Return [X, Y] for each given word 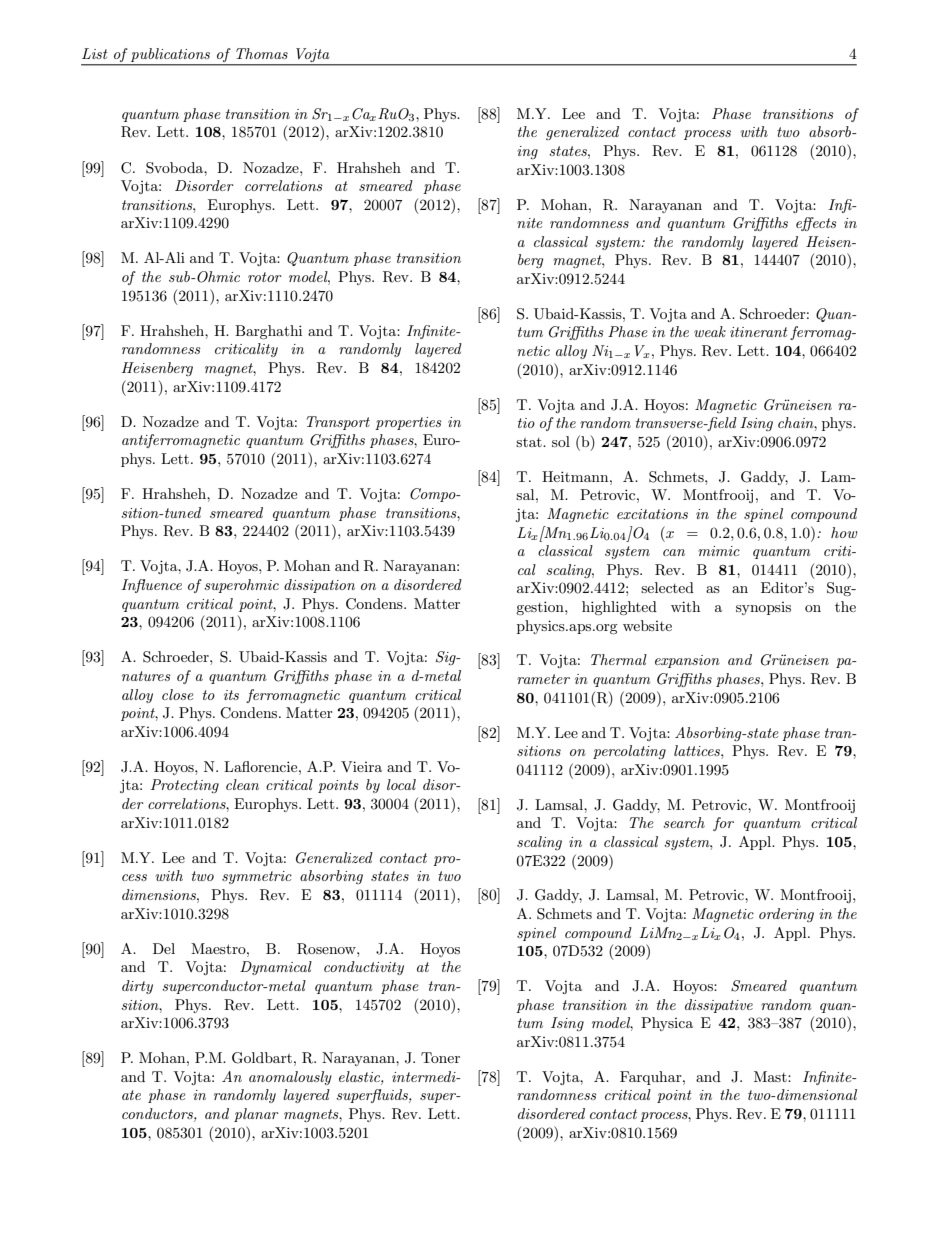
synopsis [763, 608]
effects [816, 224]
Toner [440, 1057]
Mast [771, 1076]
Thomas [262, 53]
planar [256, 1115]
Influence [151, 586]
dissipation [319, 586]
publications [170, 55]
